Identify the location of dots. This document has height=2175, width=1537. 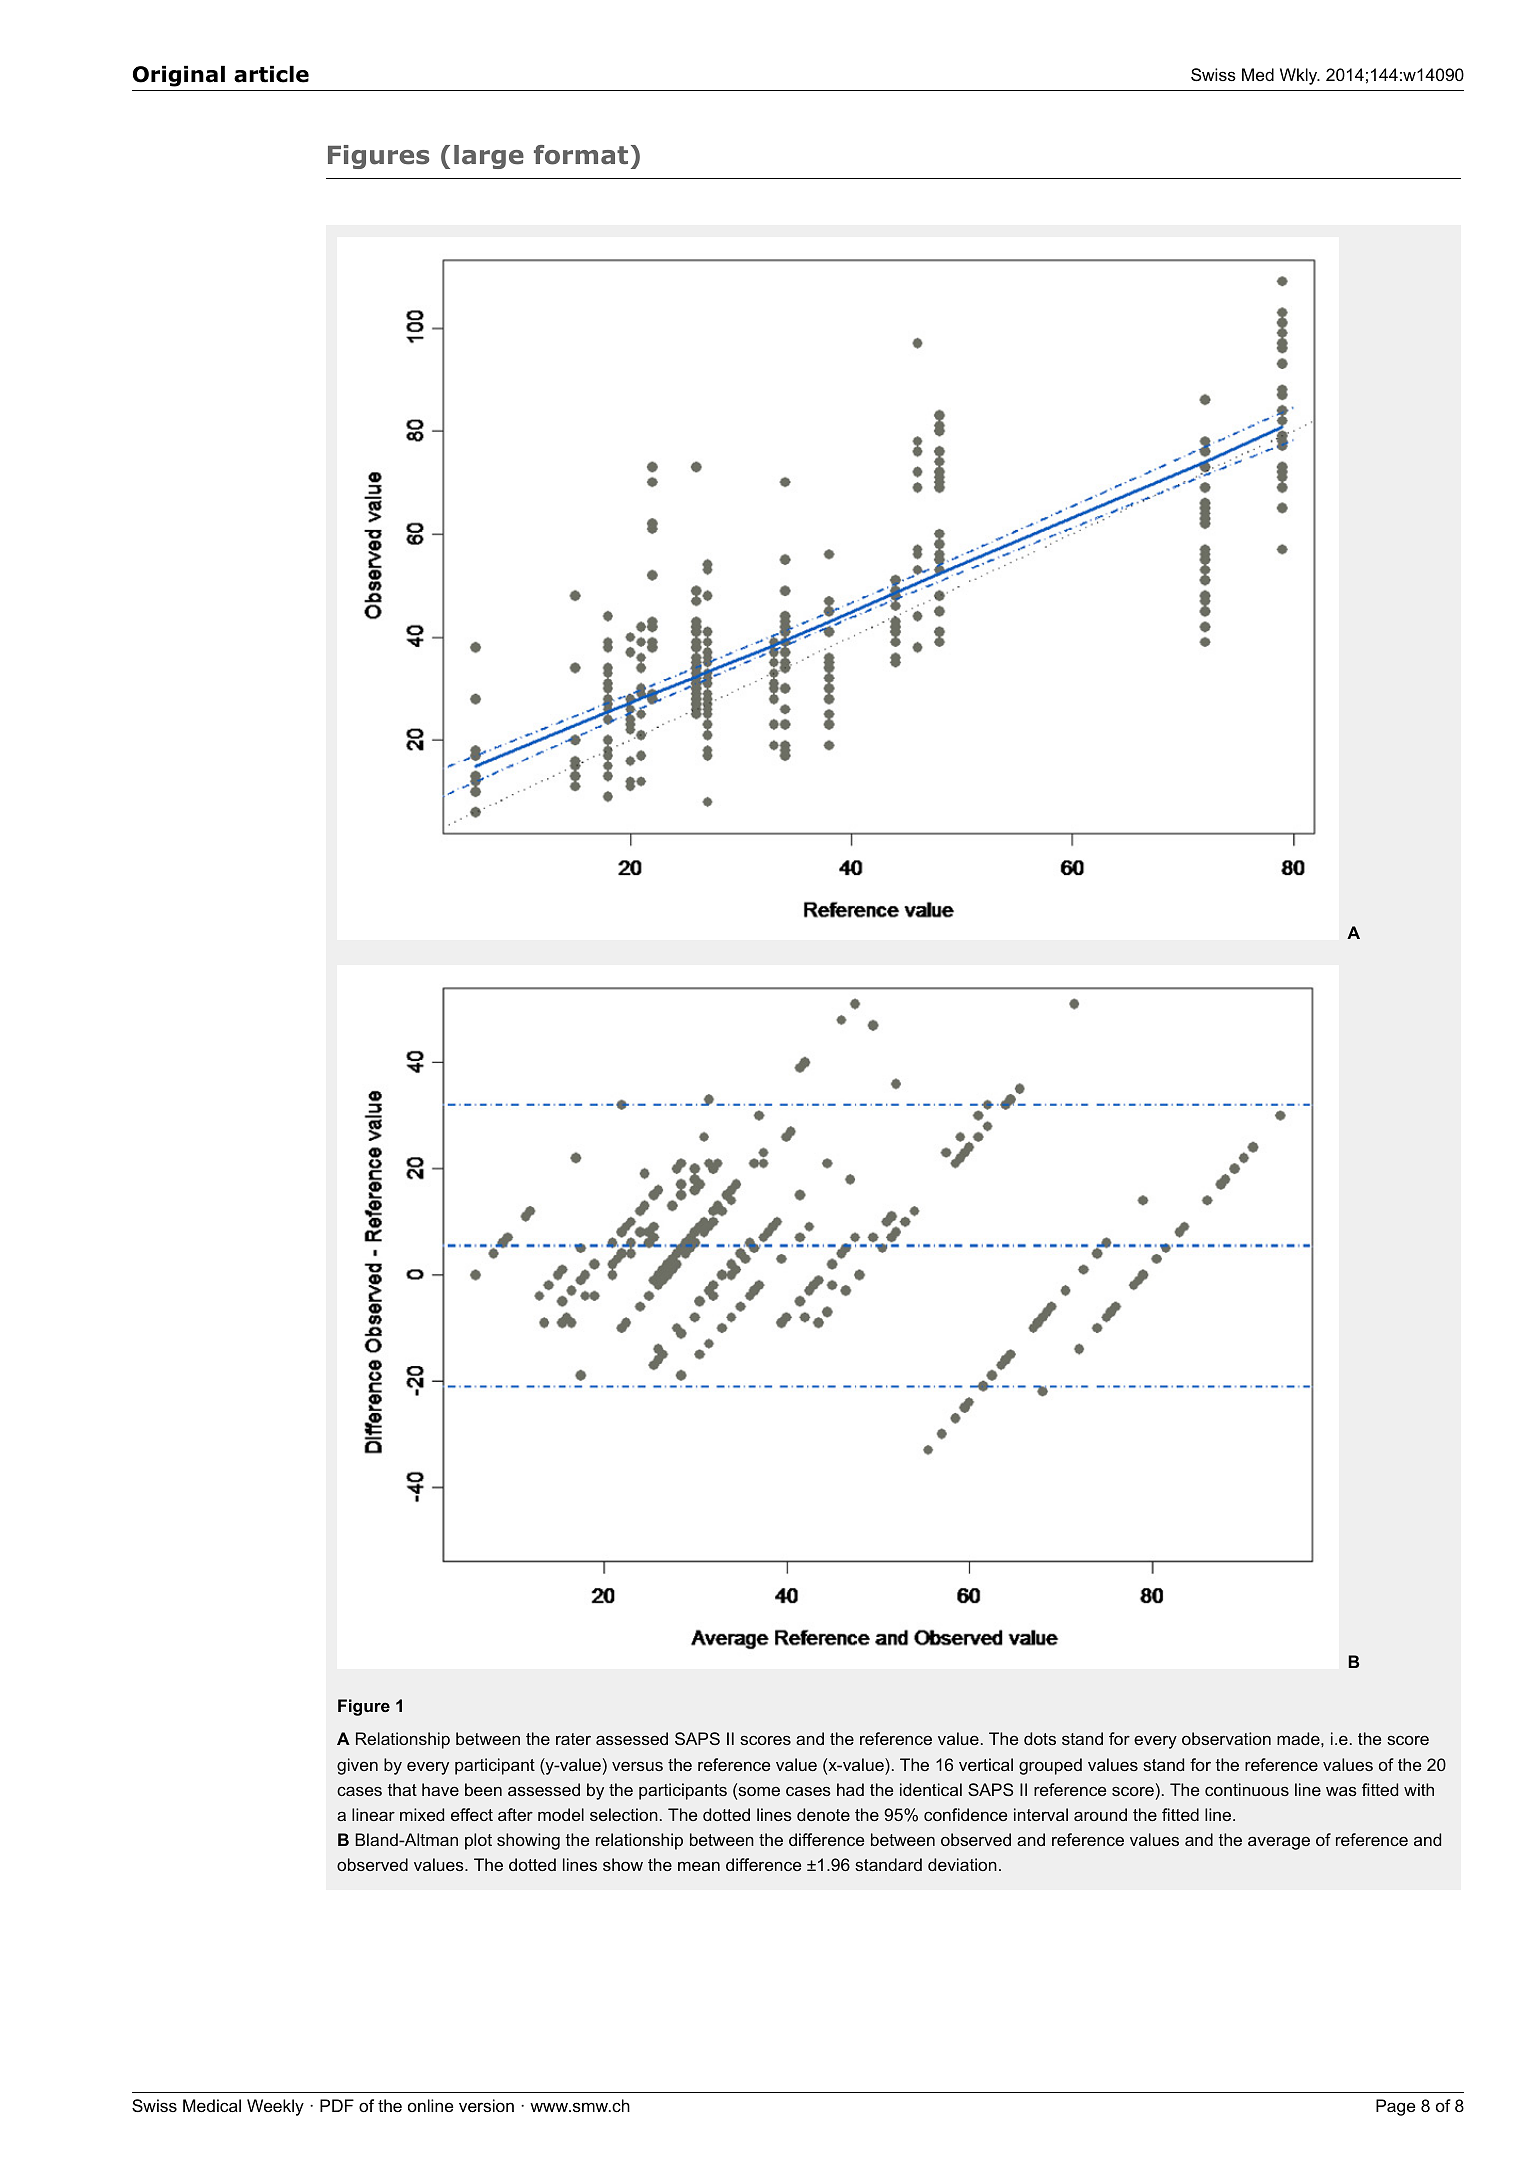
(1040, 1738).
